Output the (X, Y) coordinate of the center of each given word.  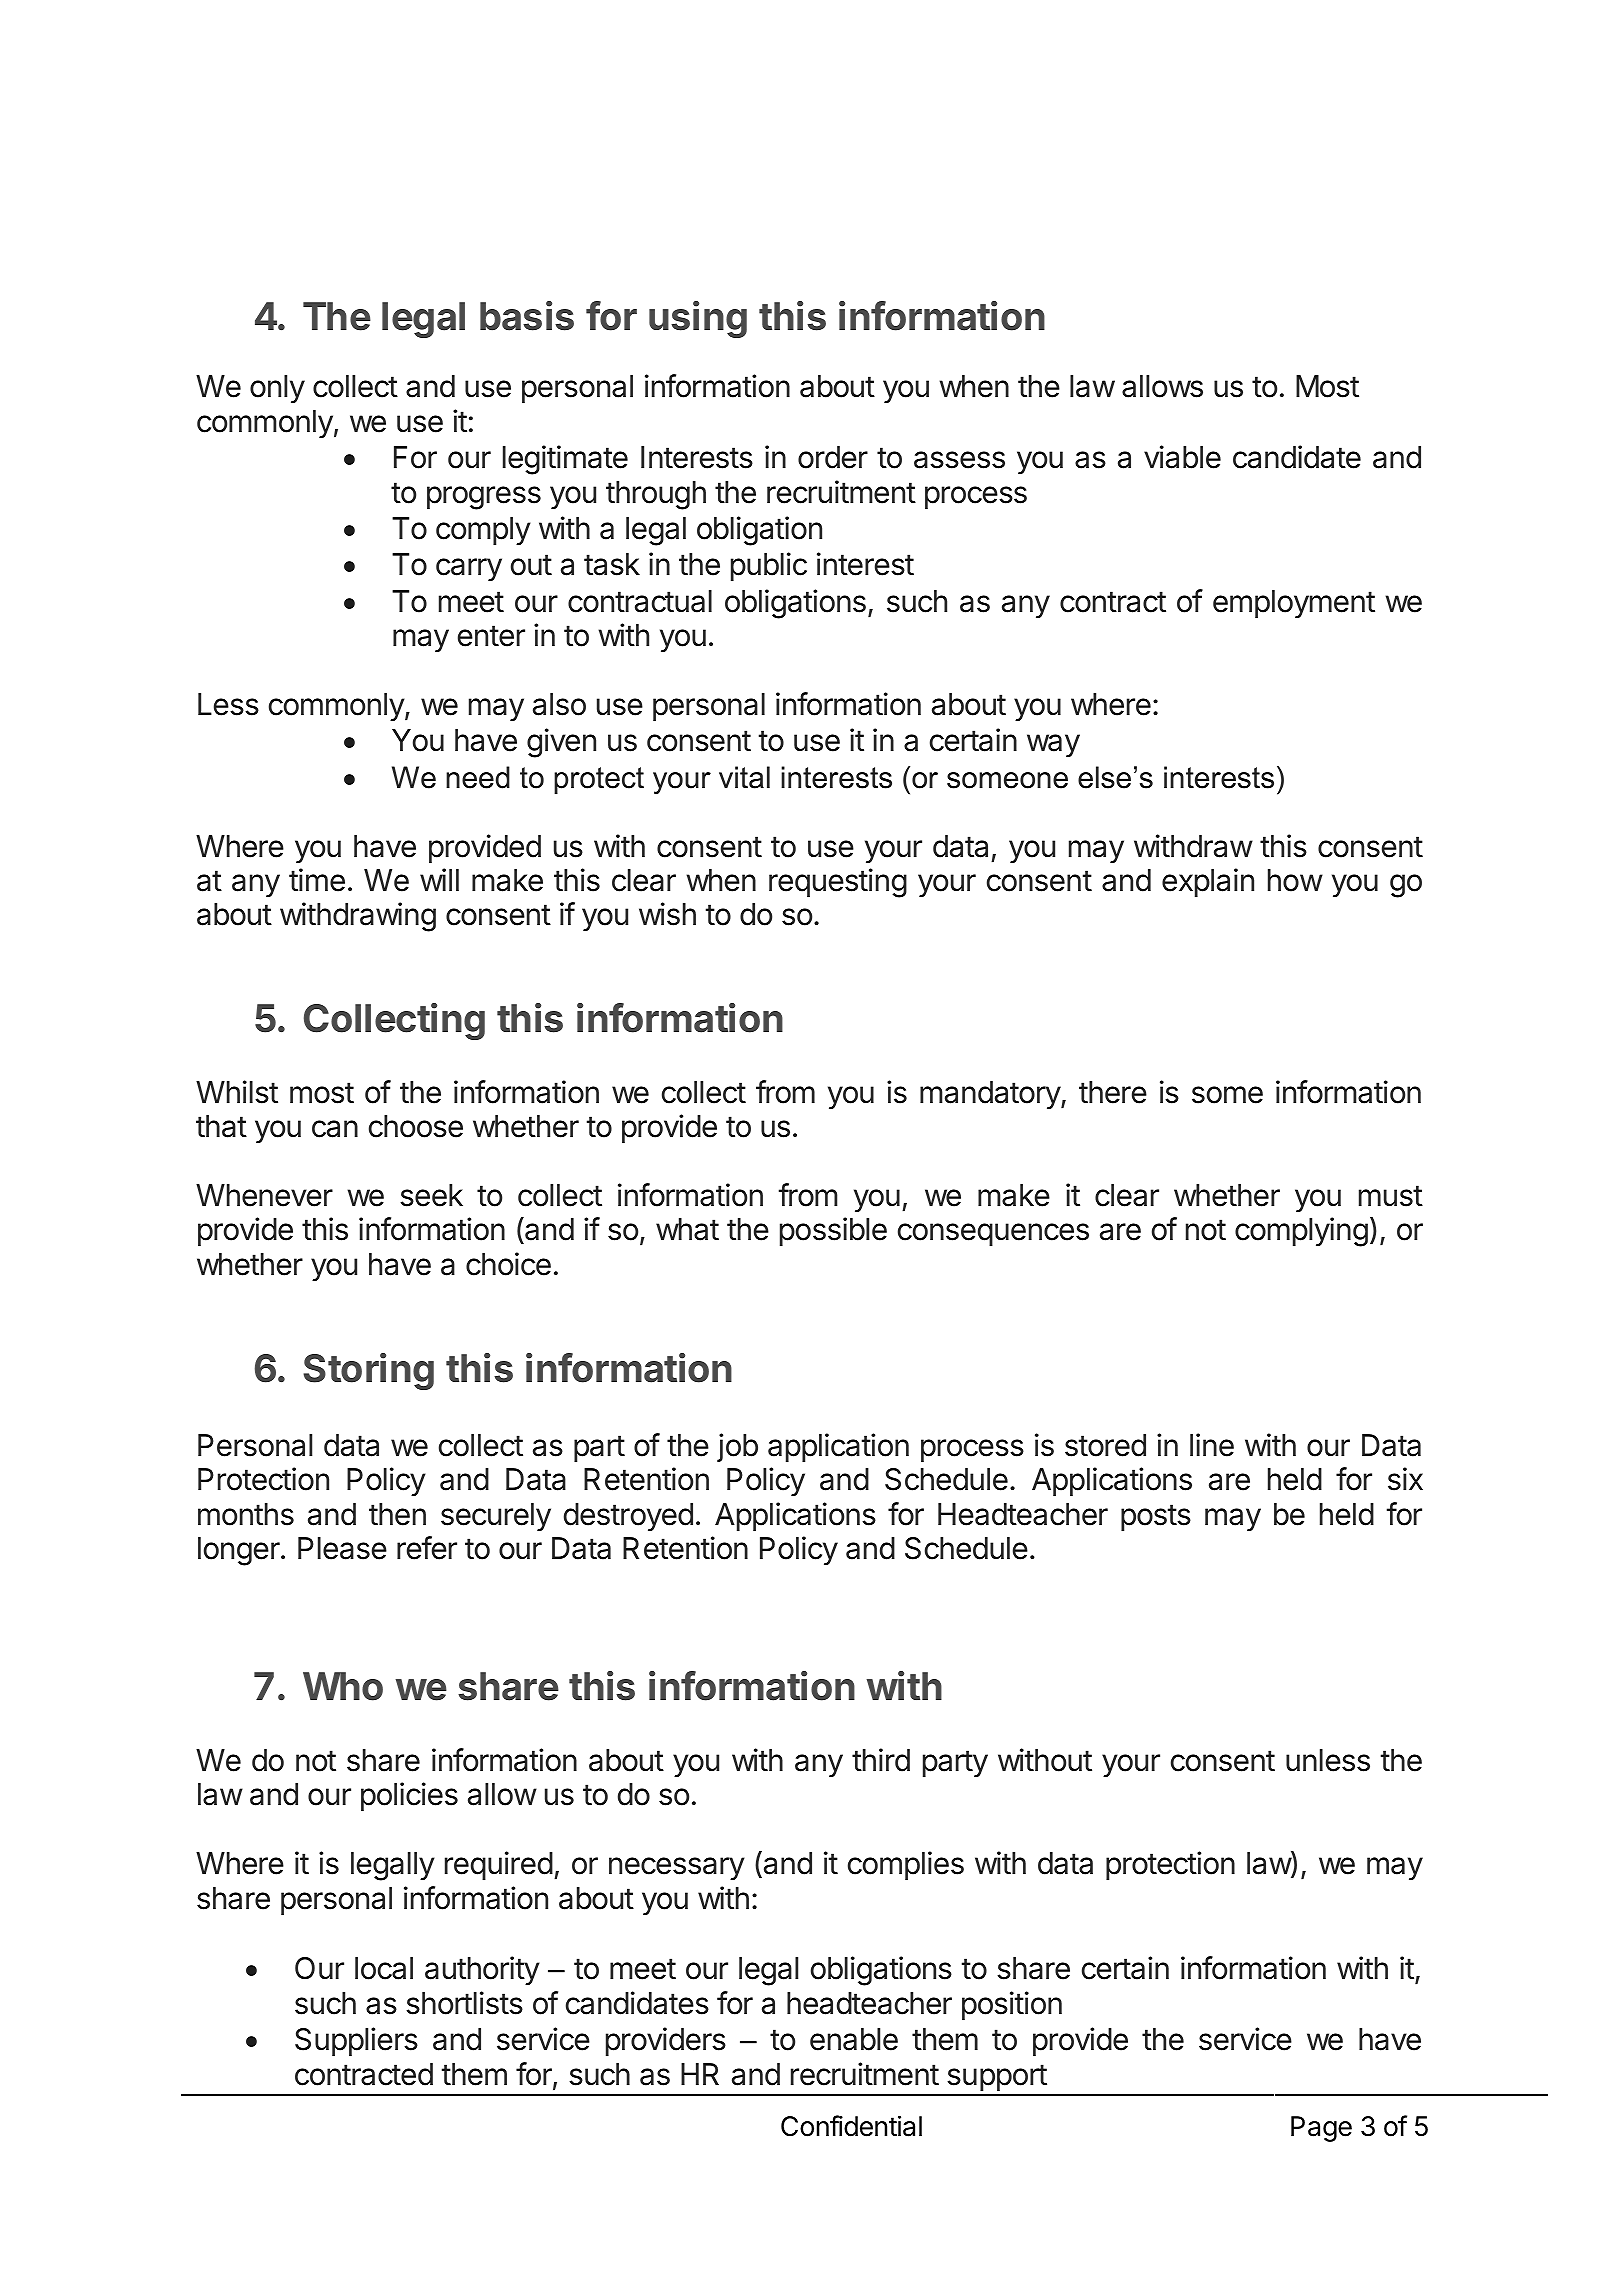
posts (1156, 1517)
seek (431, 1195)
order (833, 457)
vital (744, 777)
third (881, 1760)
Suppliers (356, 2041)
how (1295, 880)
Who (343, 1686)
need (478, 777)
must (1391, 1196)
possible (833, 1231)
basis (527, 316)
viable (1182, 457)
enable (854, 2039)
